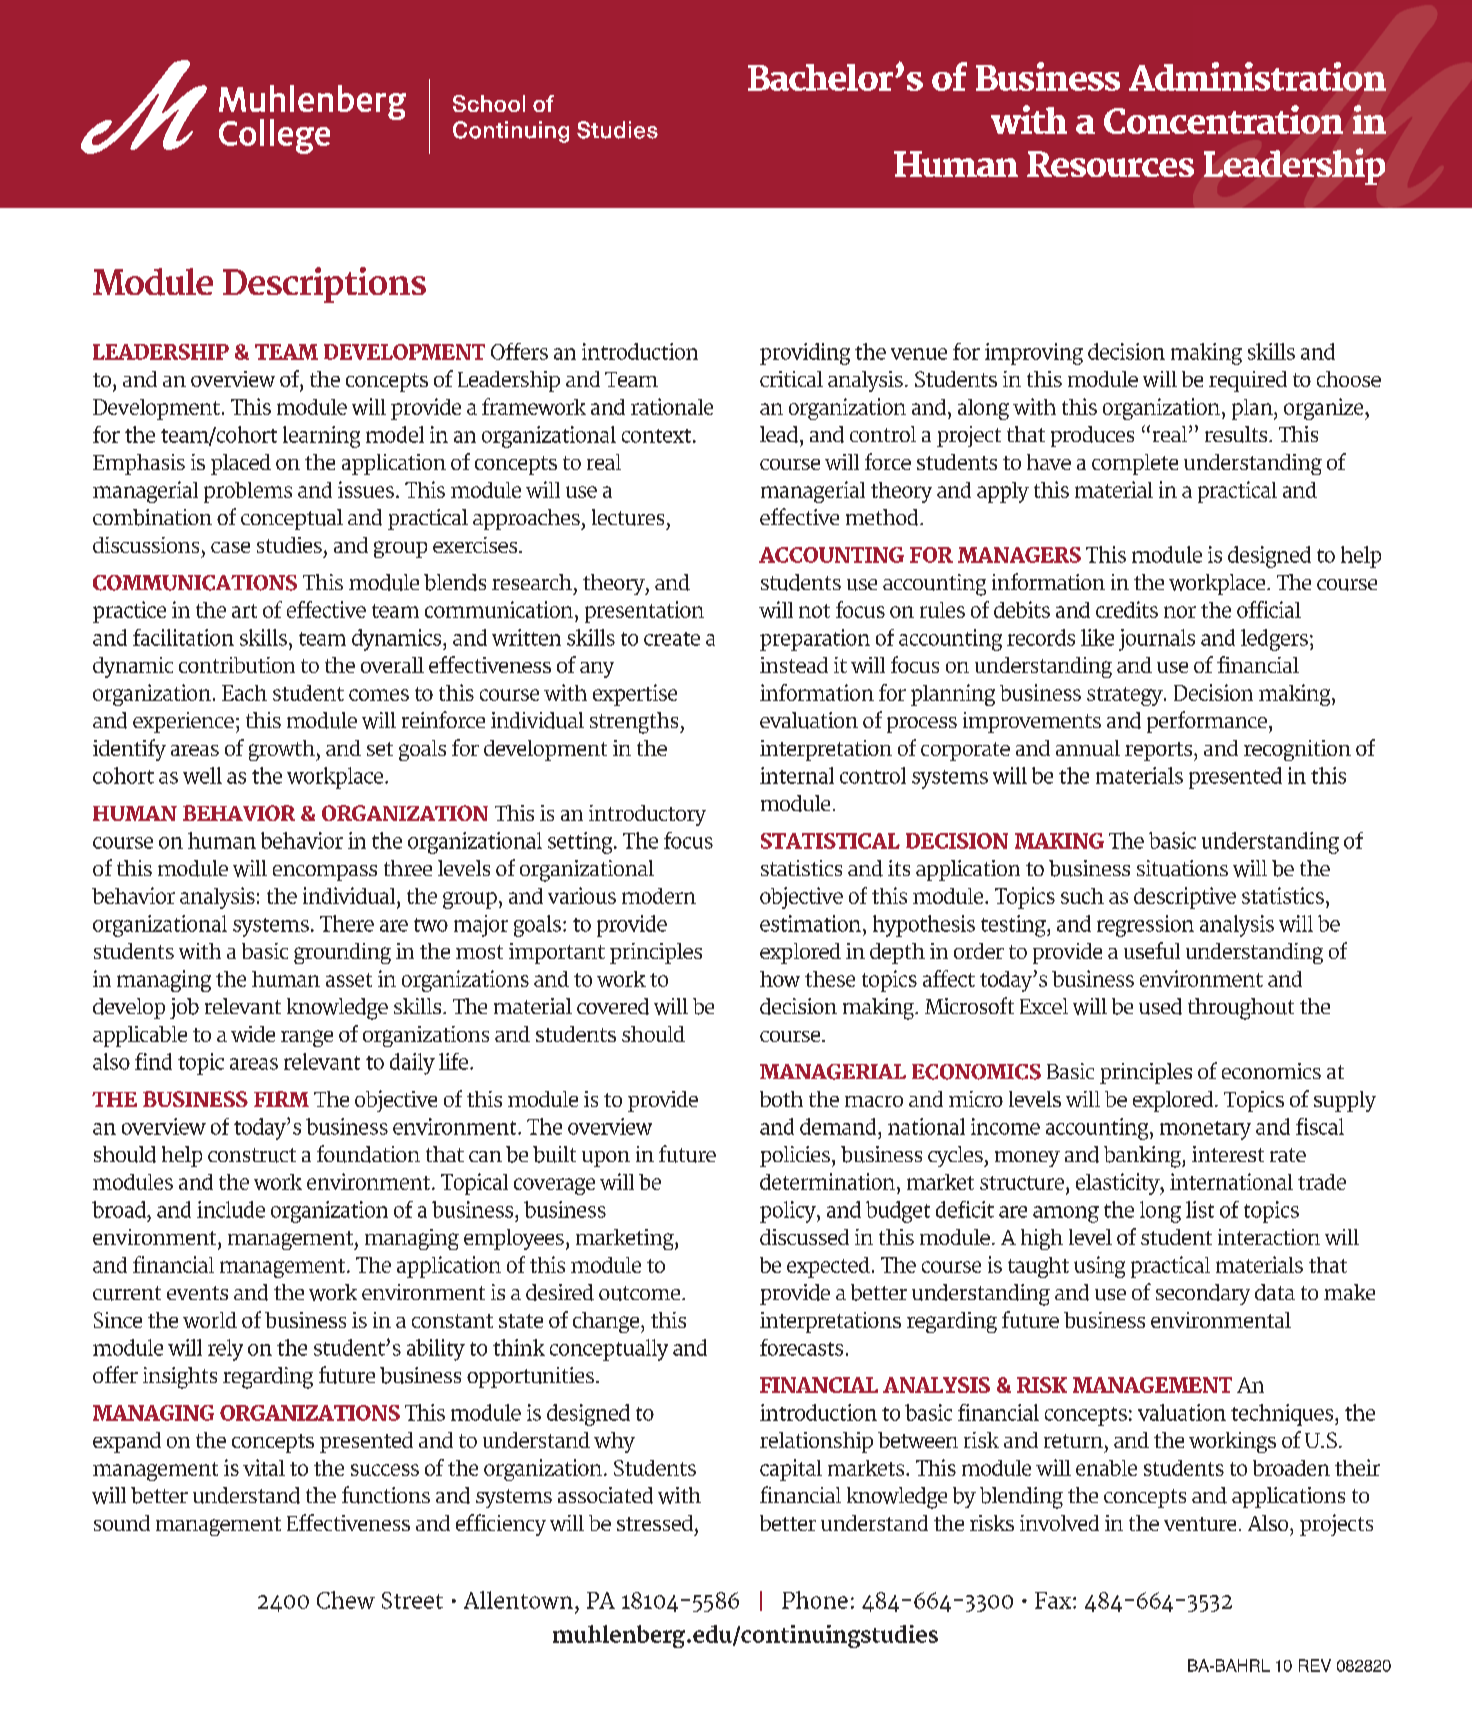 Image resolution: width=1472 pixels, height=1733 pixels. Describe the element at coordinates (1110, 164) in the screenshot. I see `Resources` at that location.
